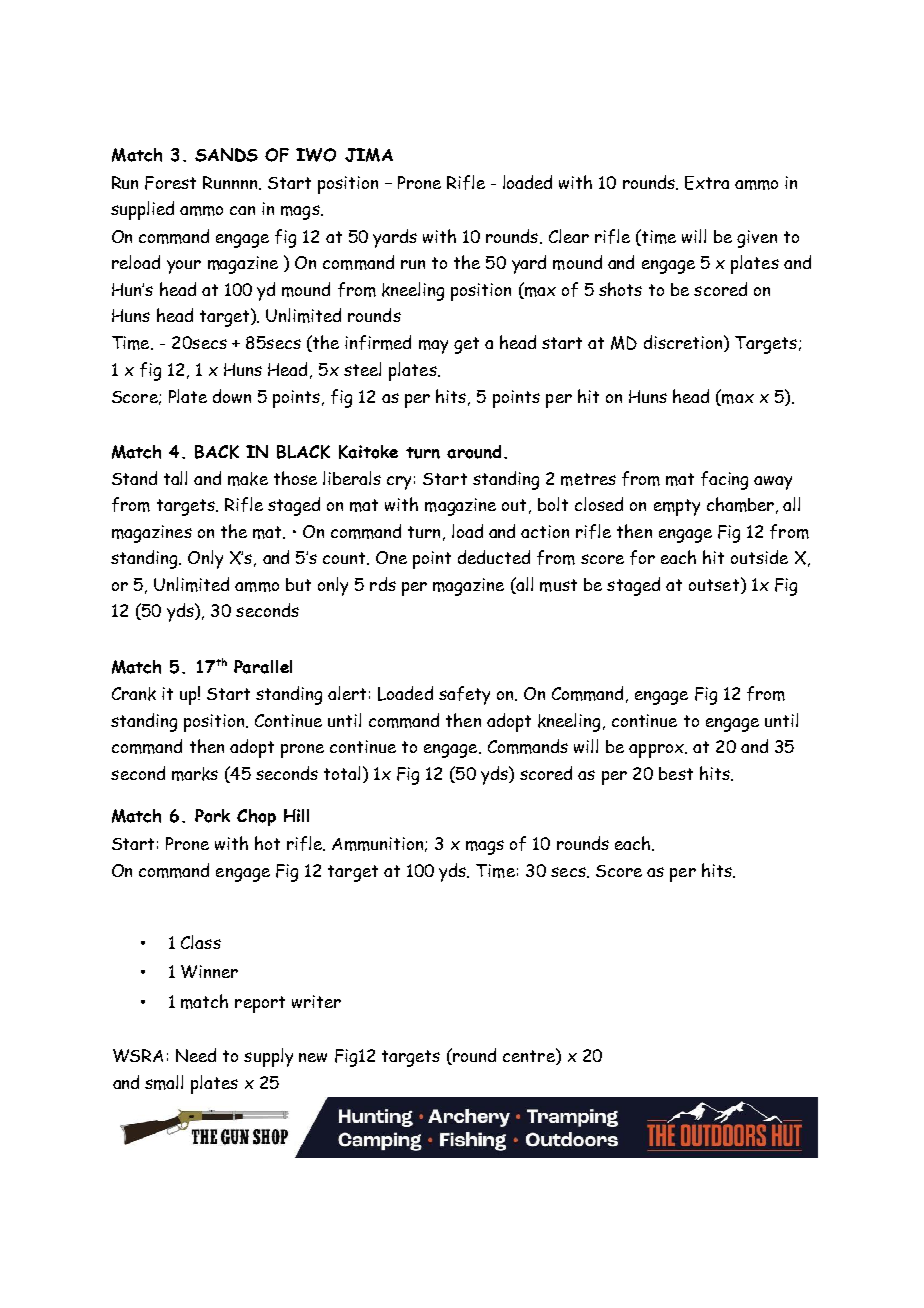  I want to click on Need, so click(196, 1055).
